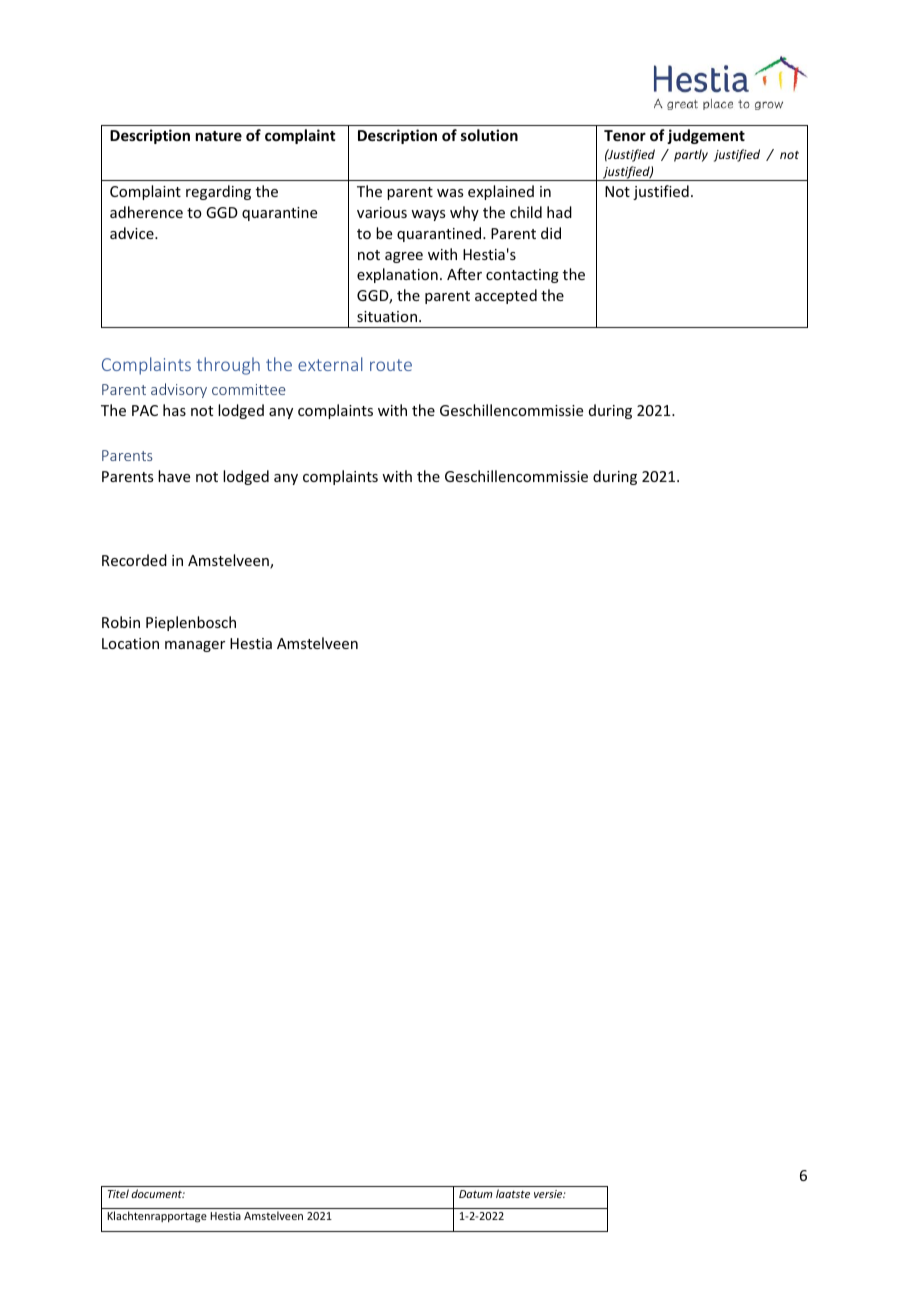  What do you see at coordinates (130, 643) in the screenshot?
I see `Location` at bounding box center [130, 643].
